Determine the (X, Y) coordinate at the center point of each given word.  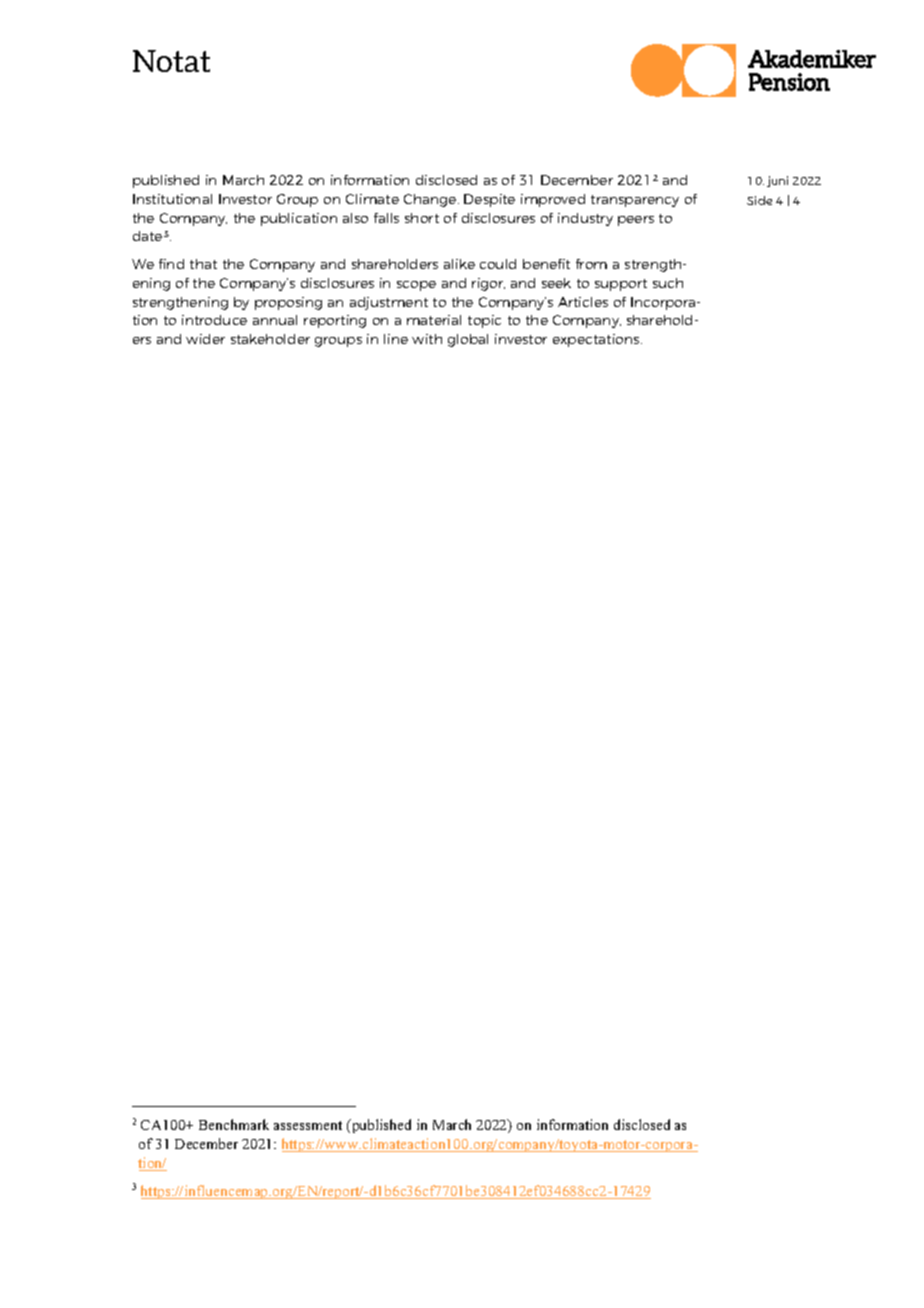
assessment (308, 1125)
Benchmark (234, 1124)
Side (759, 200)
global (468, 340)
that (203, 264)
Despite (489, 200)
